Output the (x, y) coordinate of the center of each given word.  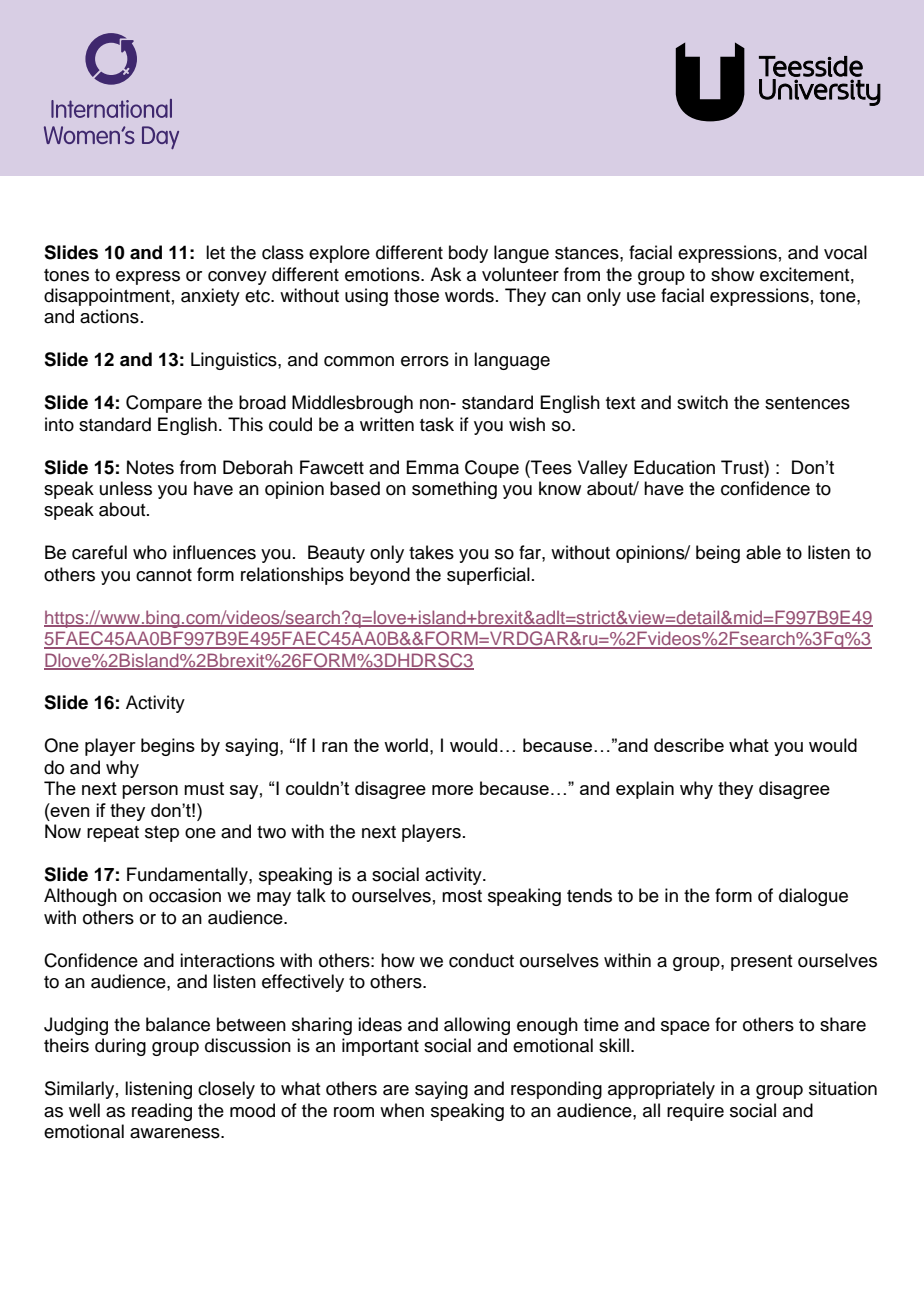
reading (162, 1112)
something (454, 490)
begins (168, 747)
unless (126, 488)
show (732, 274)
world (406, 745)
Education (674, 467)
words (469, 295)
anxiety (210, 297)
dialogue (813, 897)
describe (689, 745)
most (462, 896)
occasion (185, 895)
